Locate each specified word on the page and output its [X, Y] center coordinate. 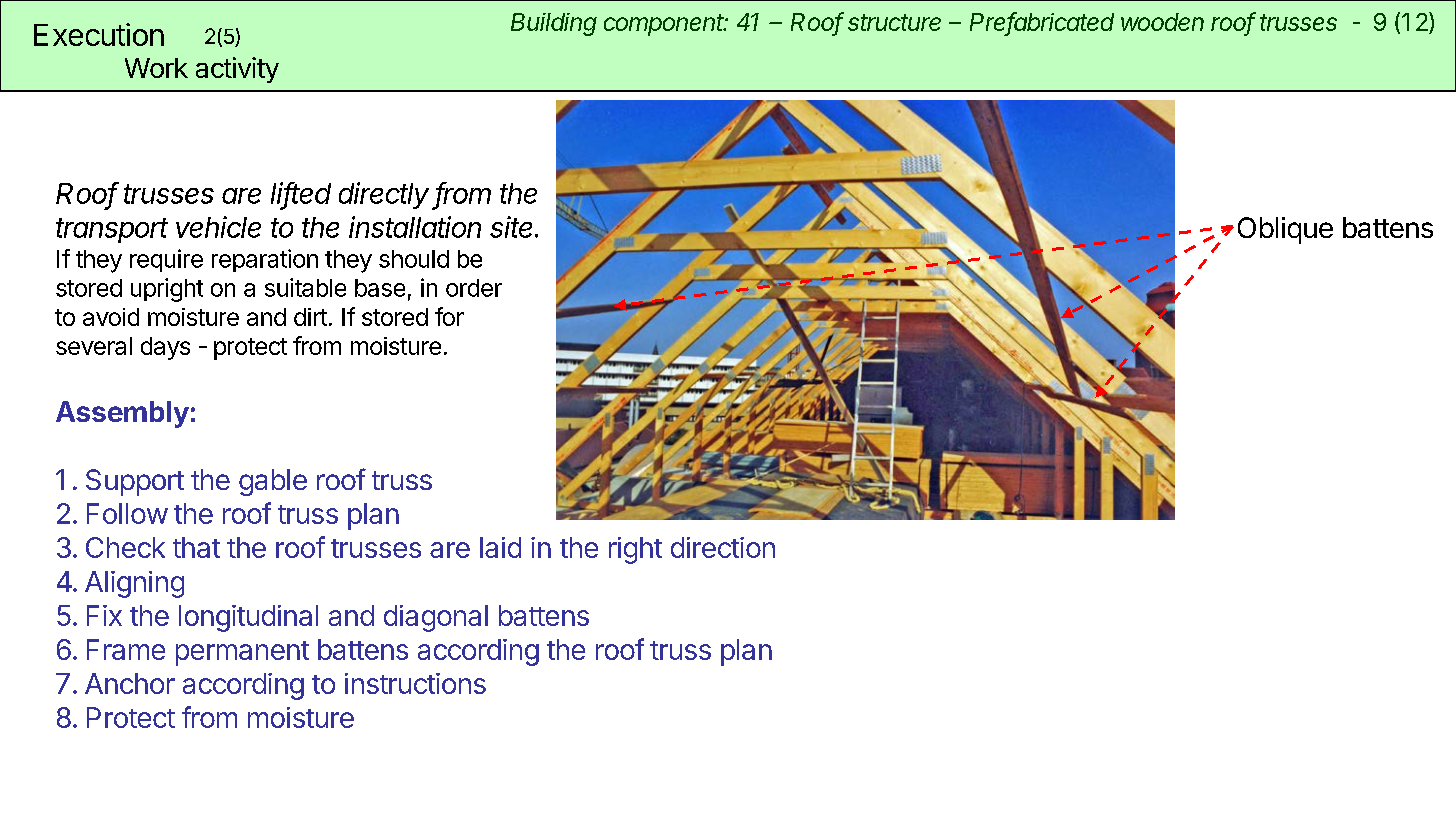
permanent [242, 653]
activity [237, 70]
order [474, 288]
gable [273, 482]
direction [723, 547]
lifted [301, 194]
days [165, 348]
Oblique [1285, 230]
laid [500, 547]
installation [415, 227]
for [449, 316]
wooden [1162, 22]
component [665, 25]
